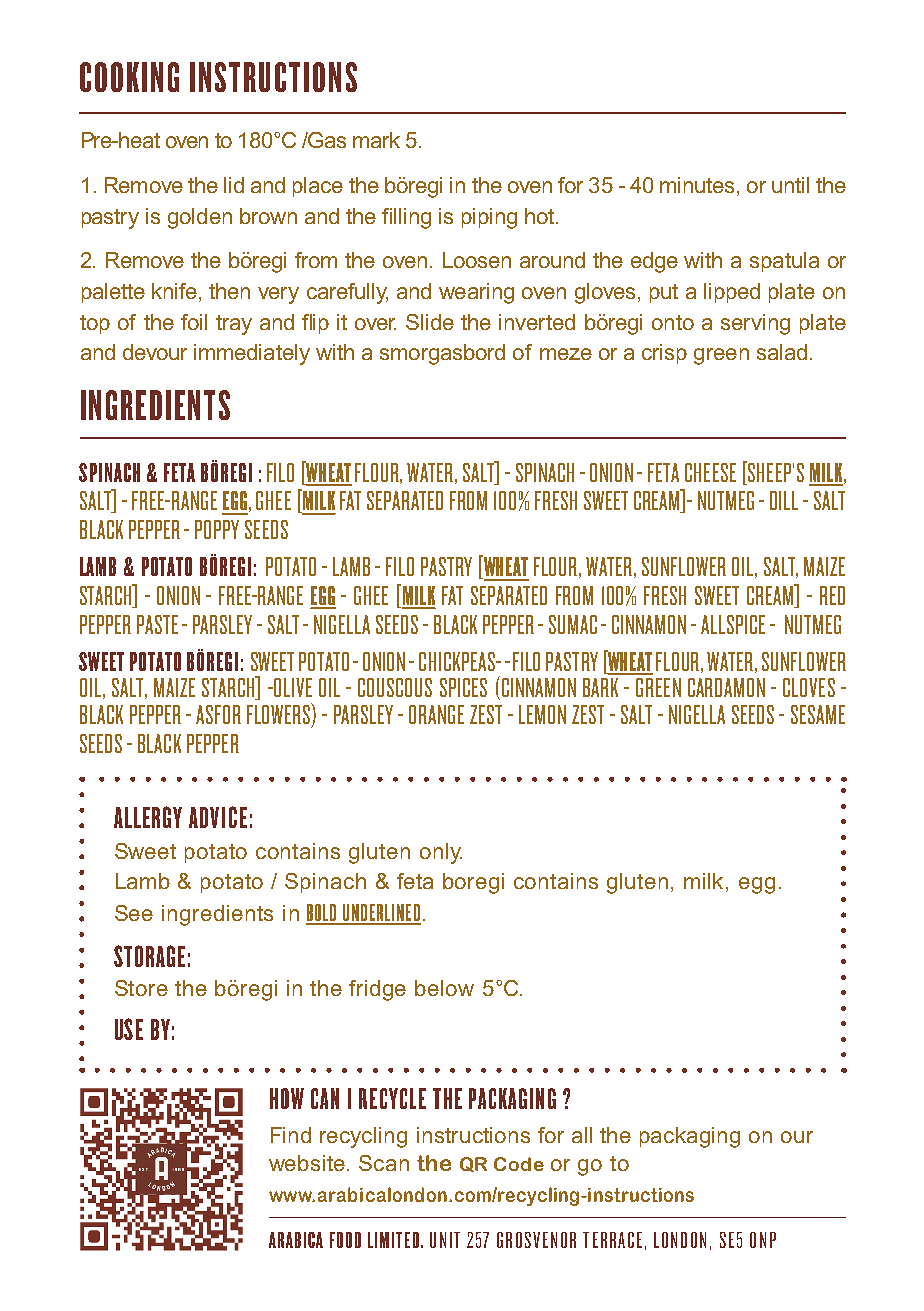 The width and height of the screenshot is (924, 1311). What do you see at coordinates (307, 1163) in the screenshot?
I see `website` at bounding box center [307, 1163].
